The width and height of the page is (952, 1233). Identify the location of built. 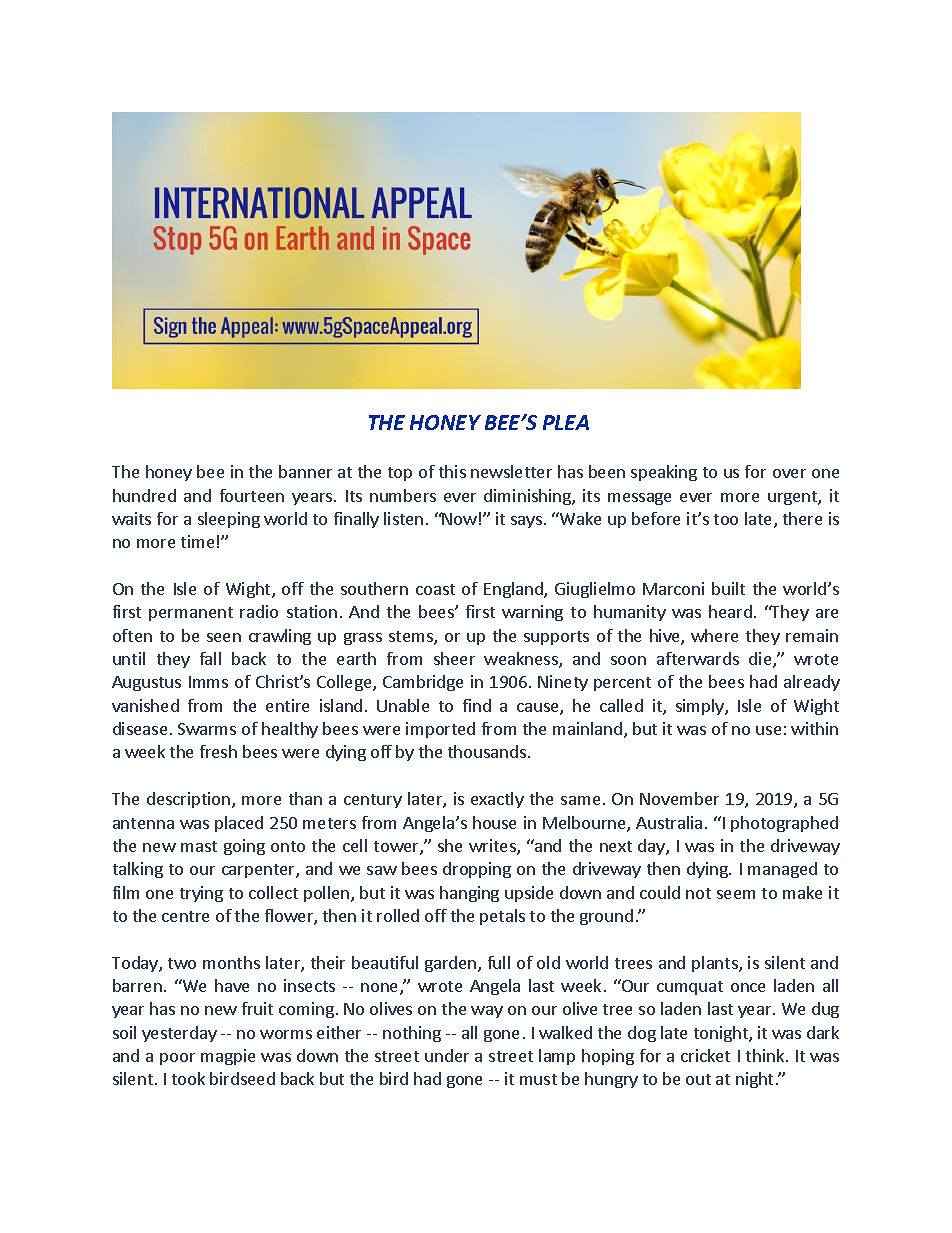
(728, 588).
